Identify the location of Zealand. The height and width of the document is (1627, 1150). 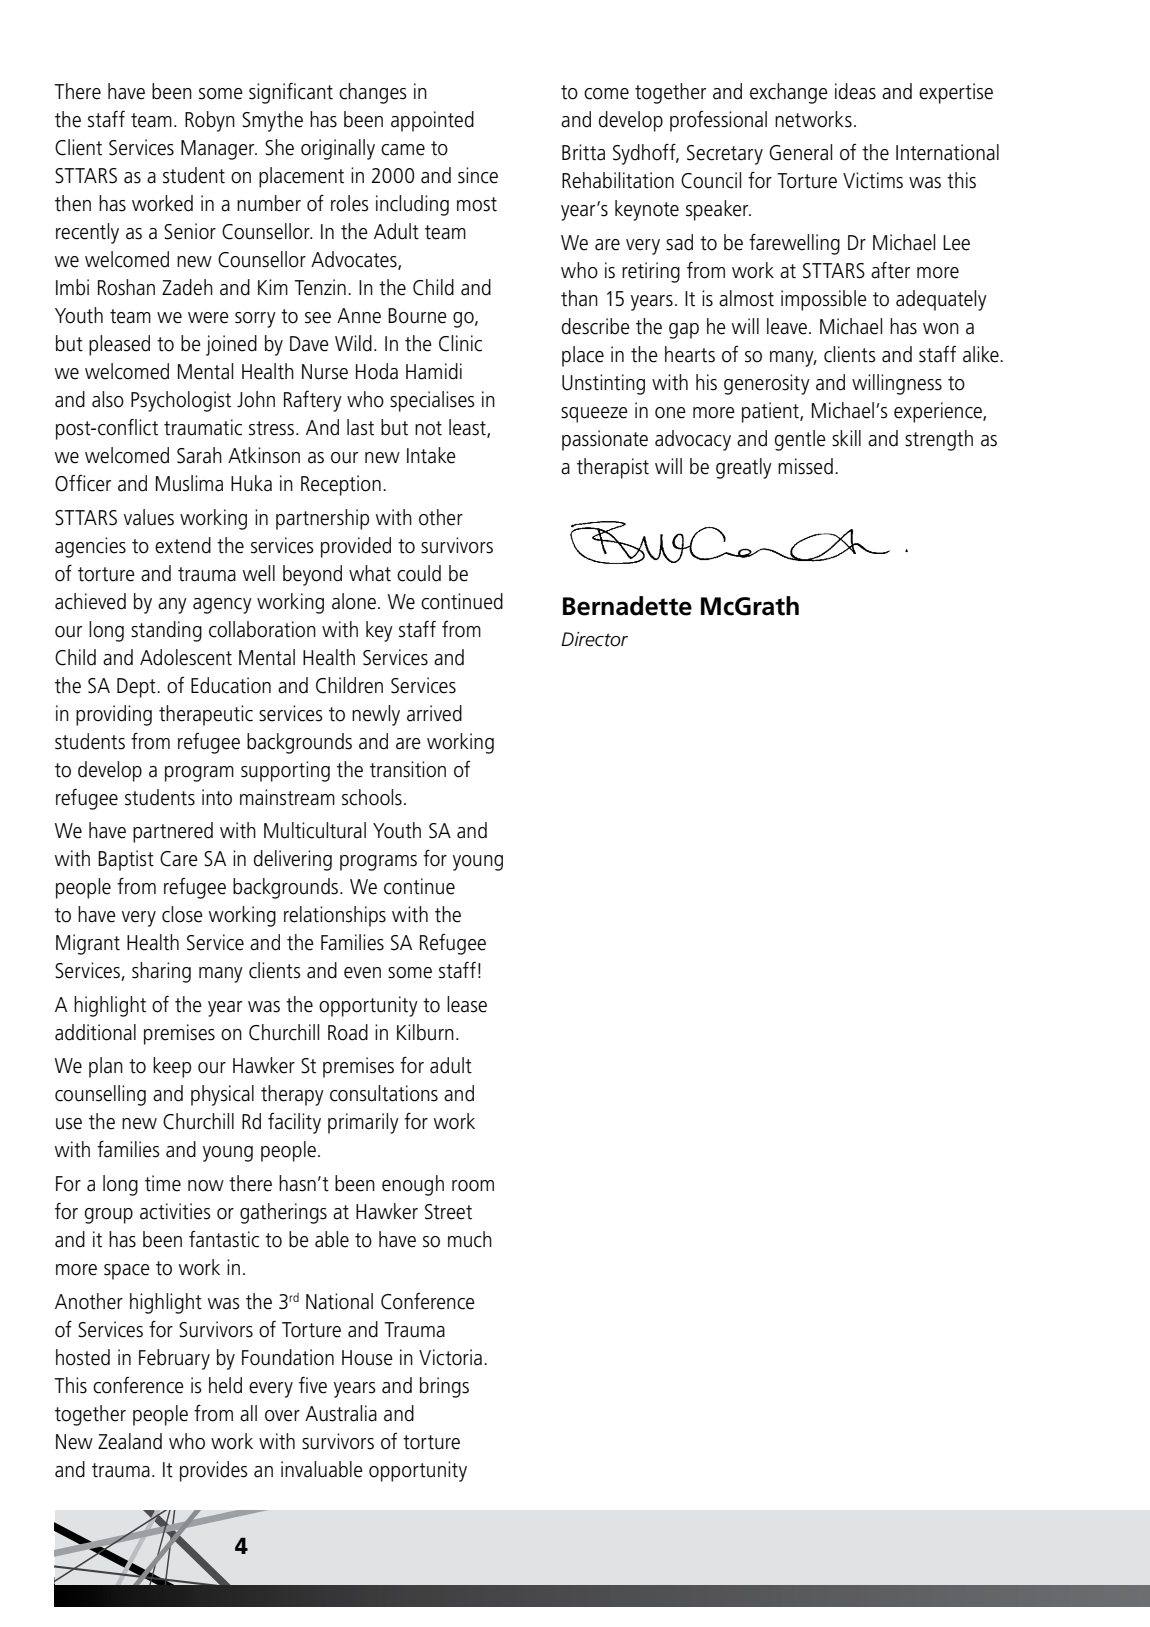
(130, 1441).
